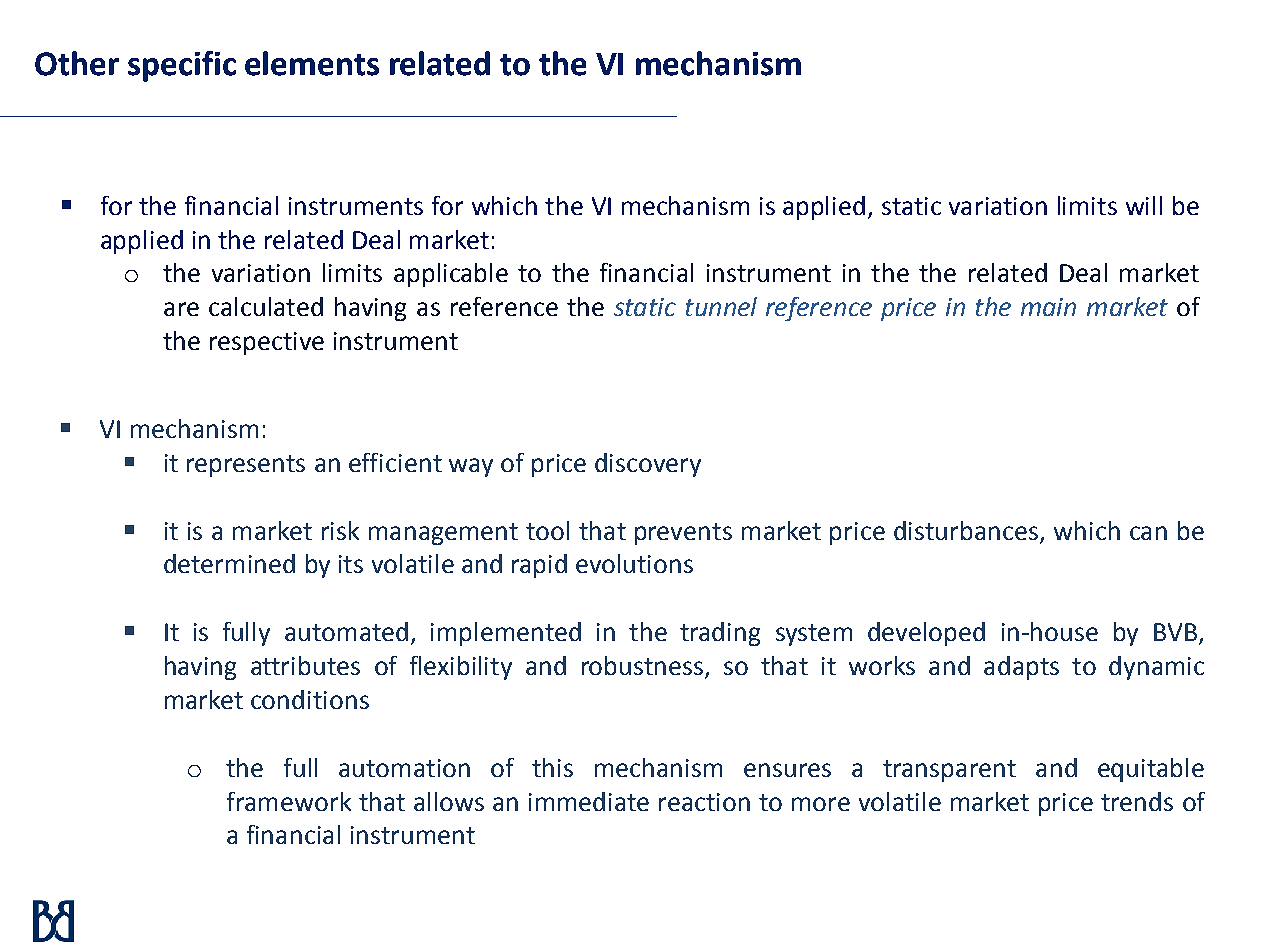 The height and width of the screenshot is (952, 1270). What do you see at coordinates (266, 306) in the screenshot?
I see `calculated` at bounding box center [266, 306].
